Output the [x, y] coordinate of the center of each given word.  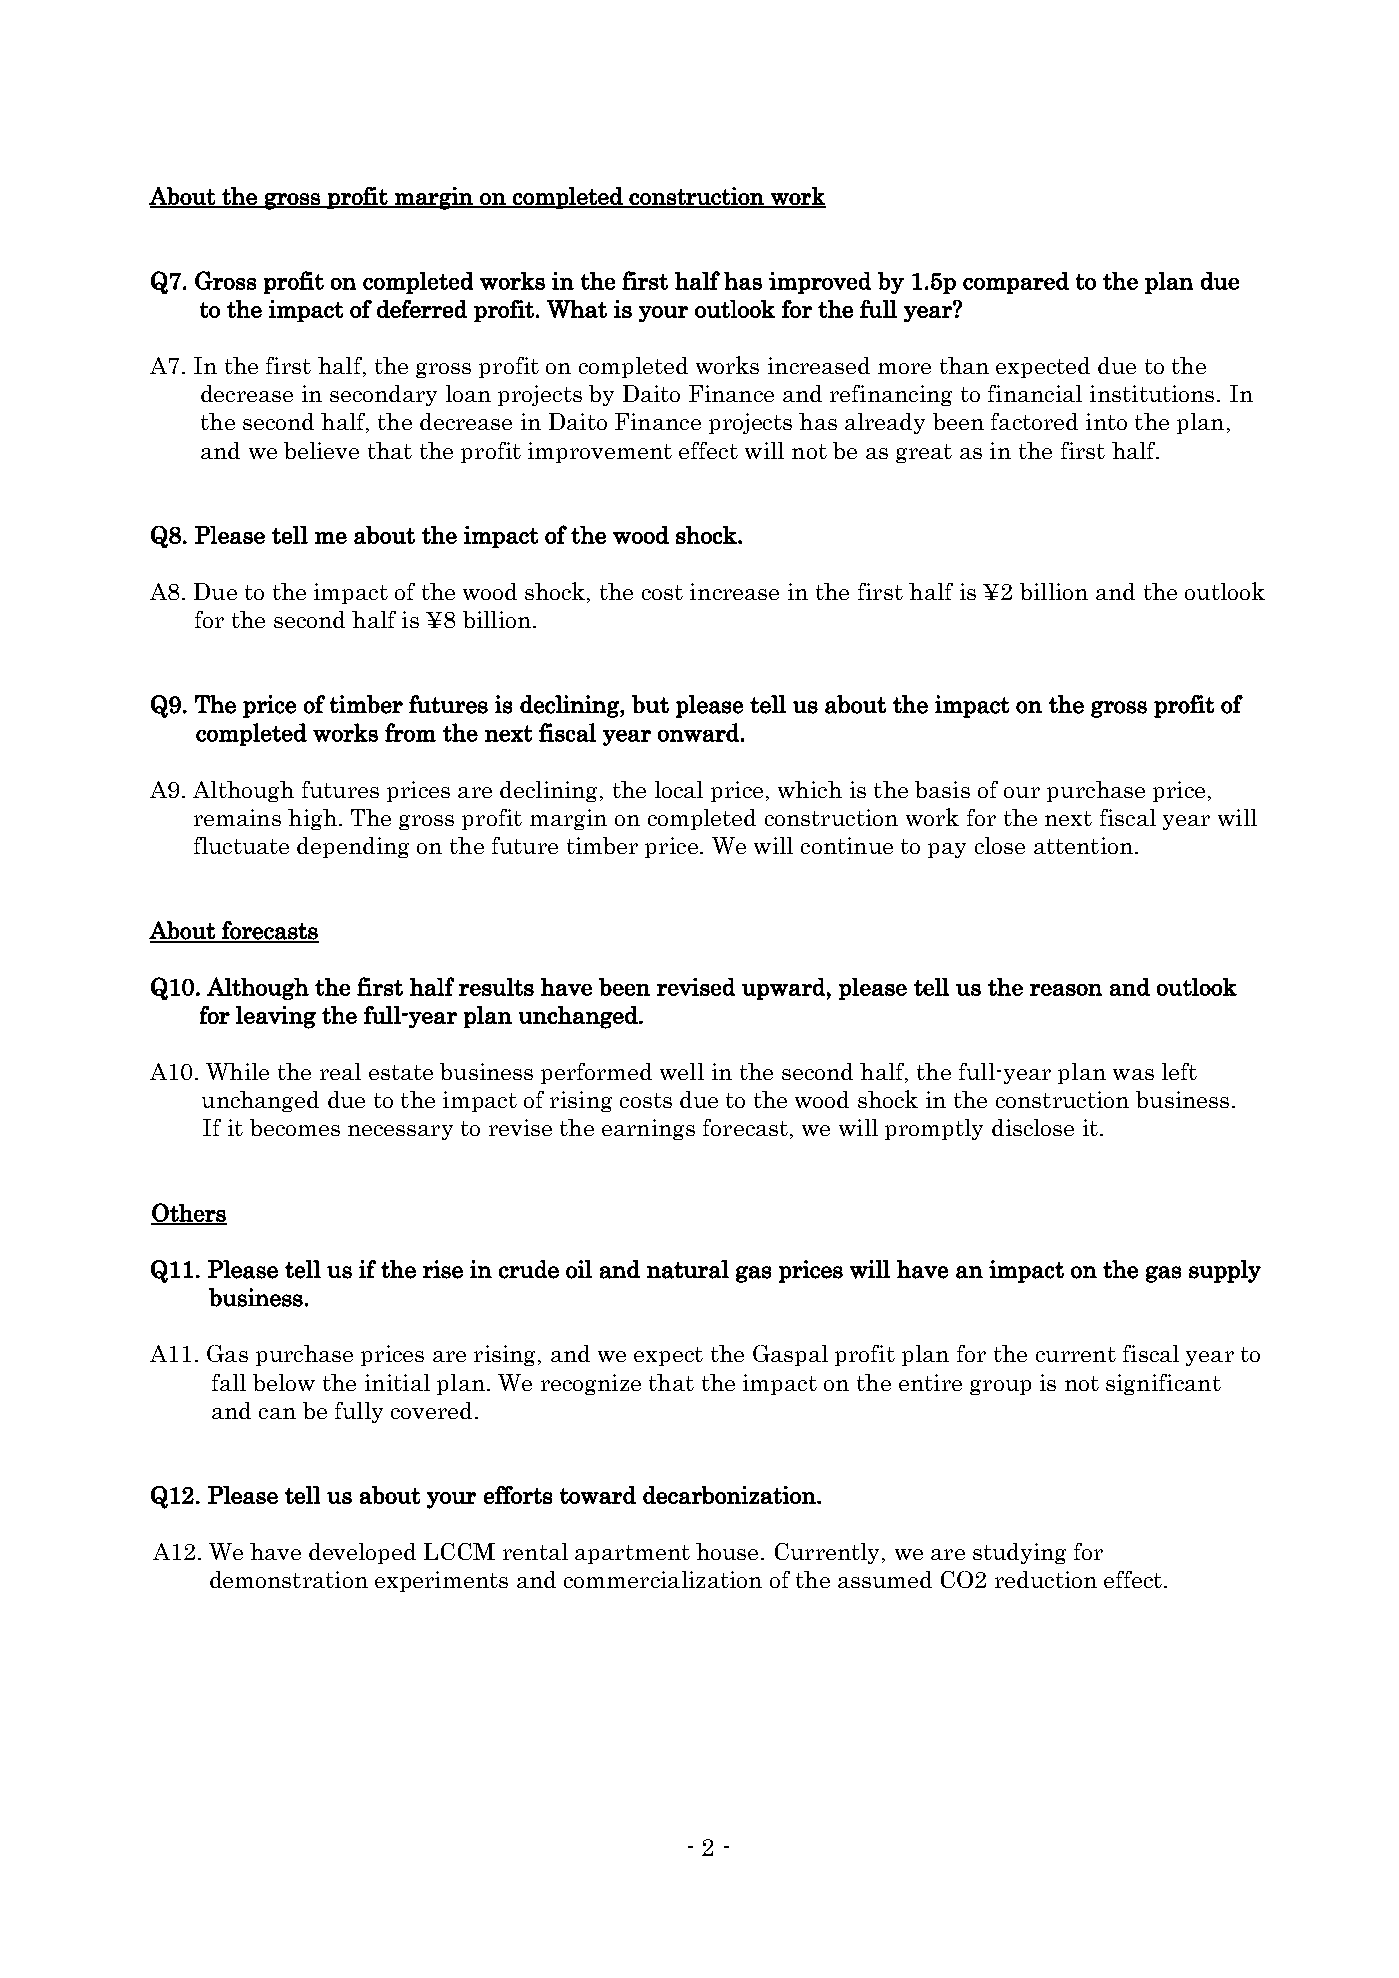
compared [1016, 283]
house [729, 1551]
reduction [1046, 1579]
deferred [422, 309]
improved [820, 283]
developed [362, 1553]
